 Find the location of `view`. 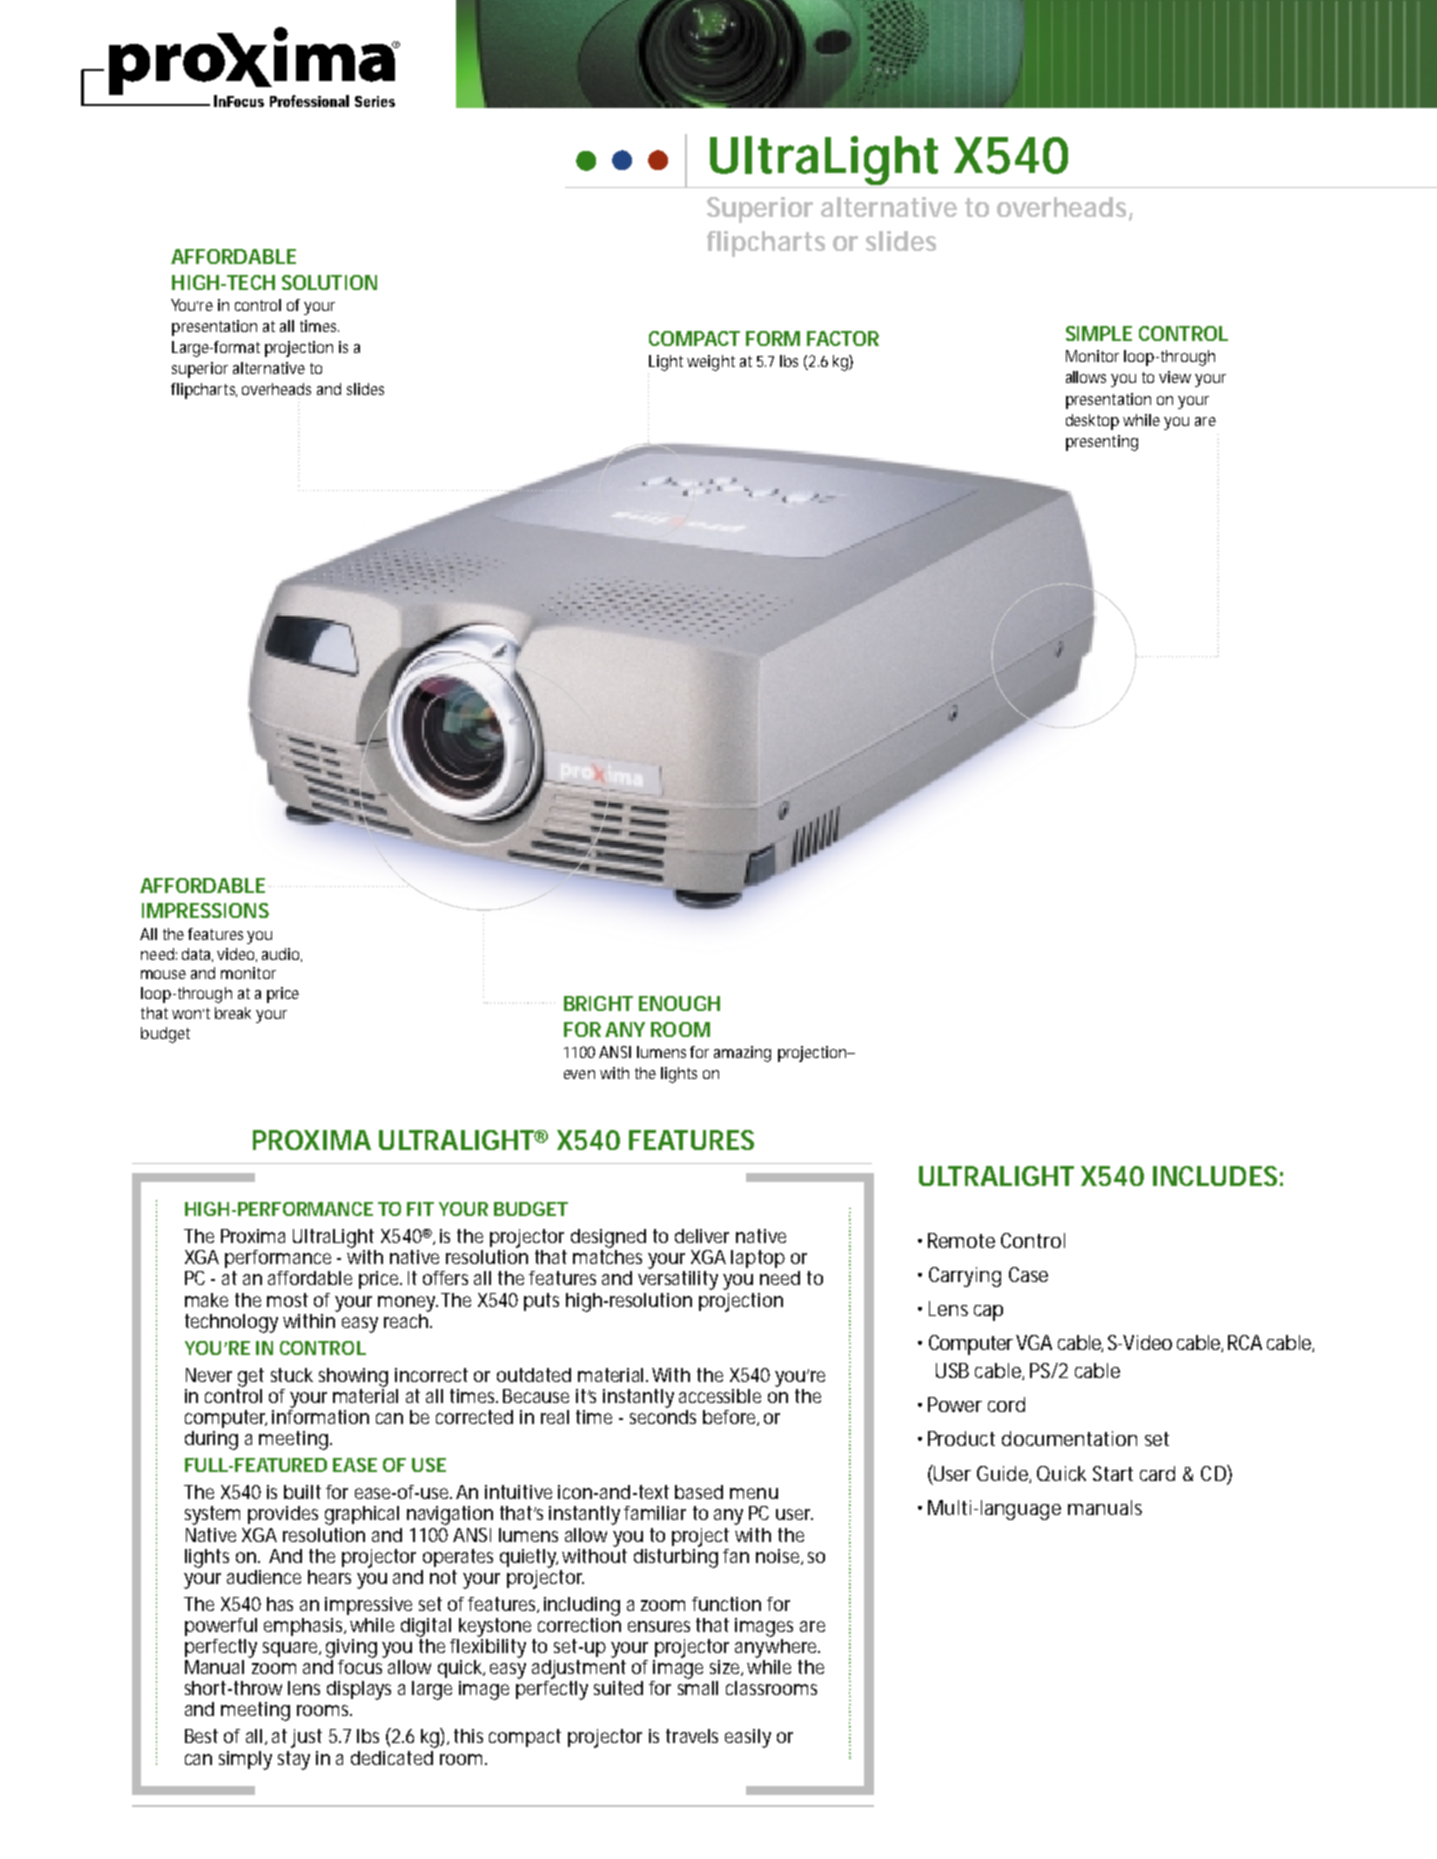

view is located at coordinates (1175, 377).
